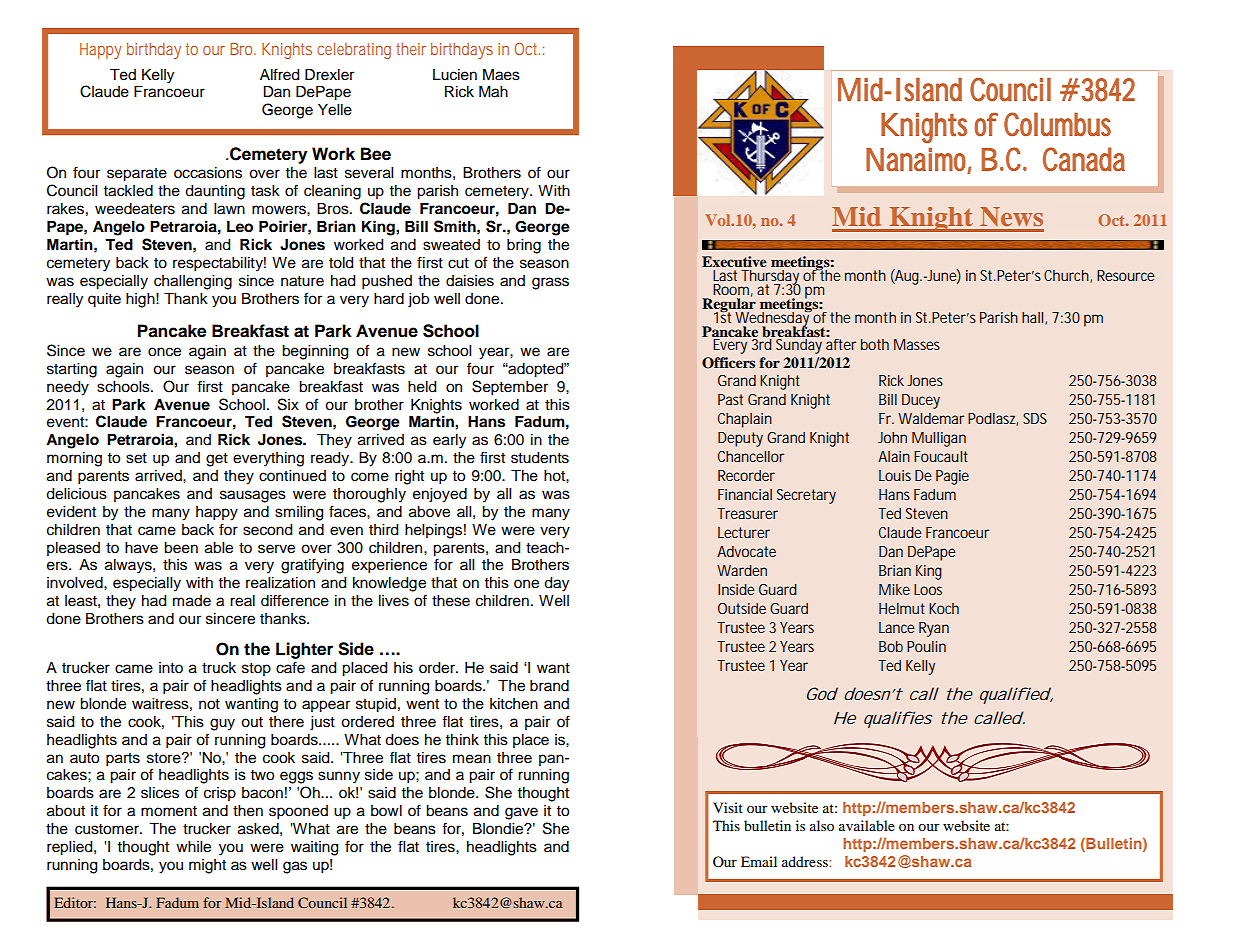  I want to click on while, so click(193, 847).
